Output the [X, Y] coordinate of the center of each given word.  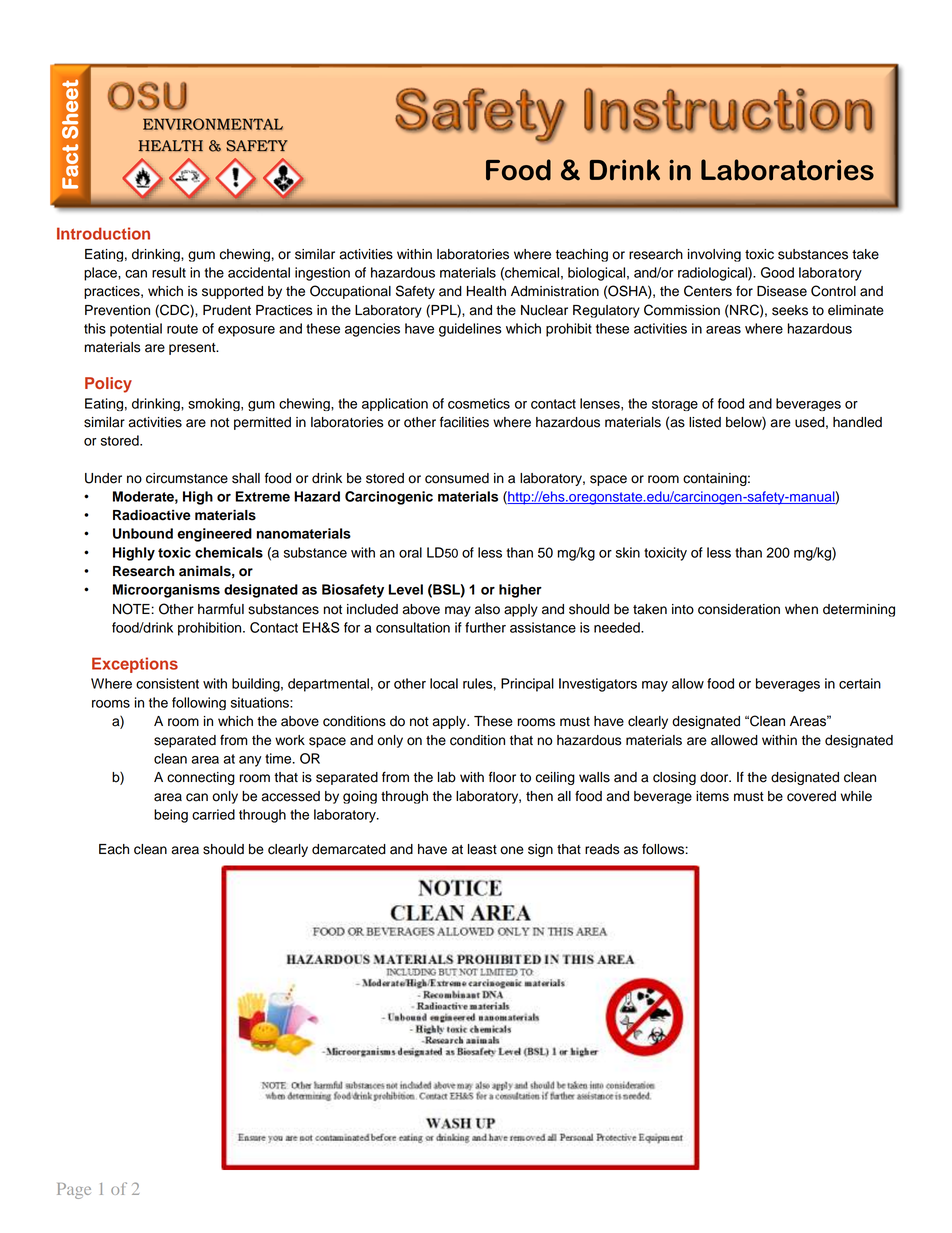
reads [602, 849]
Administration [555, 291]
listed [705, 422]
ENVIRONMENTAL [213, 124]
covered [811, 796]
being [171, 816]
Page [74, 1191]
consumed [457, 478]
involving [714, 255]
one [512, 850]
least [482, 849]
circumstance [187, 478]
